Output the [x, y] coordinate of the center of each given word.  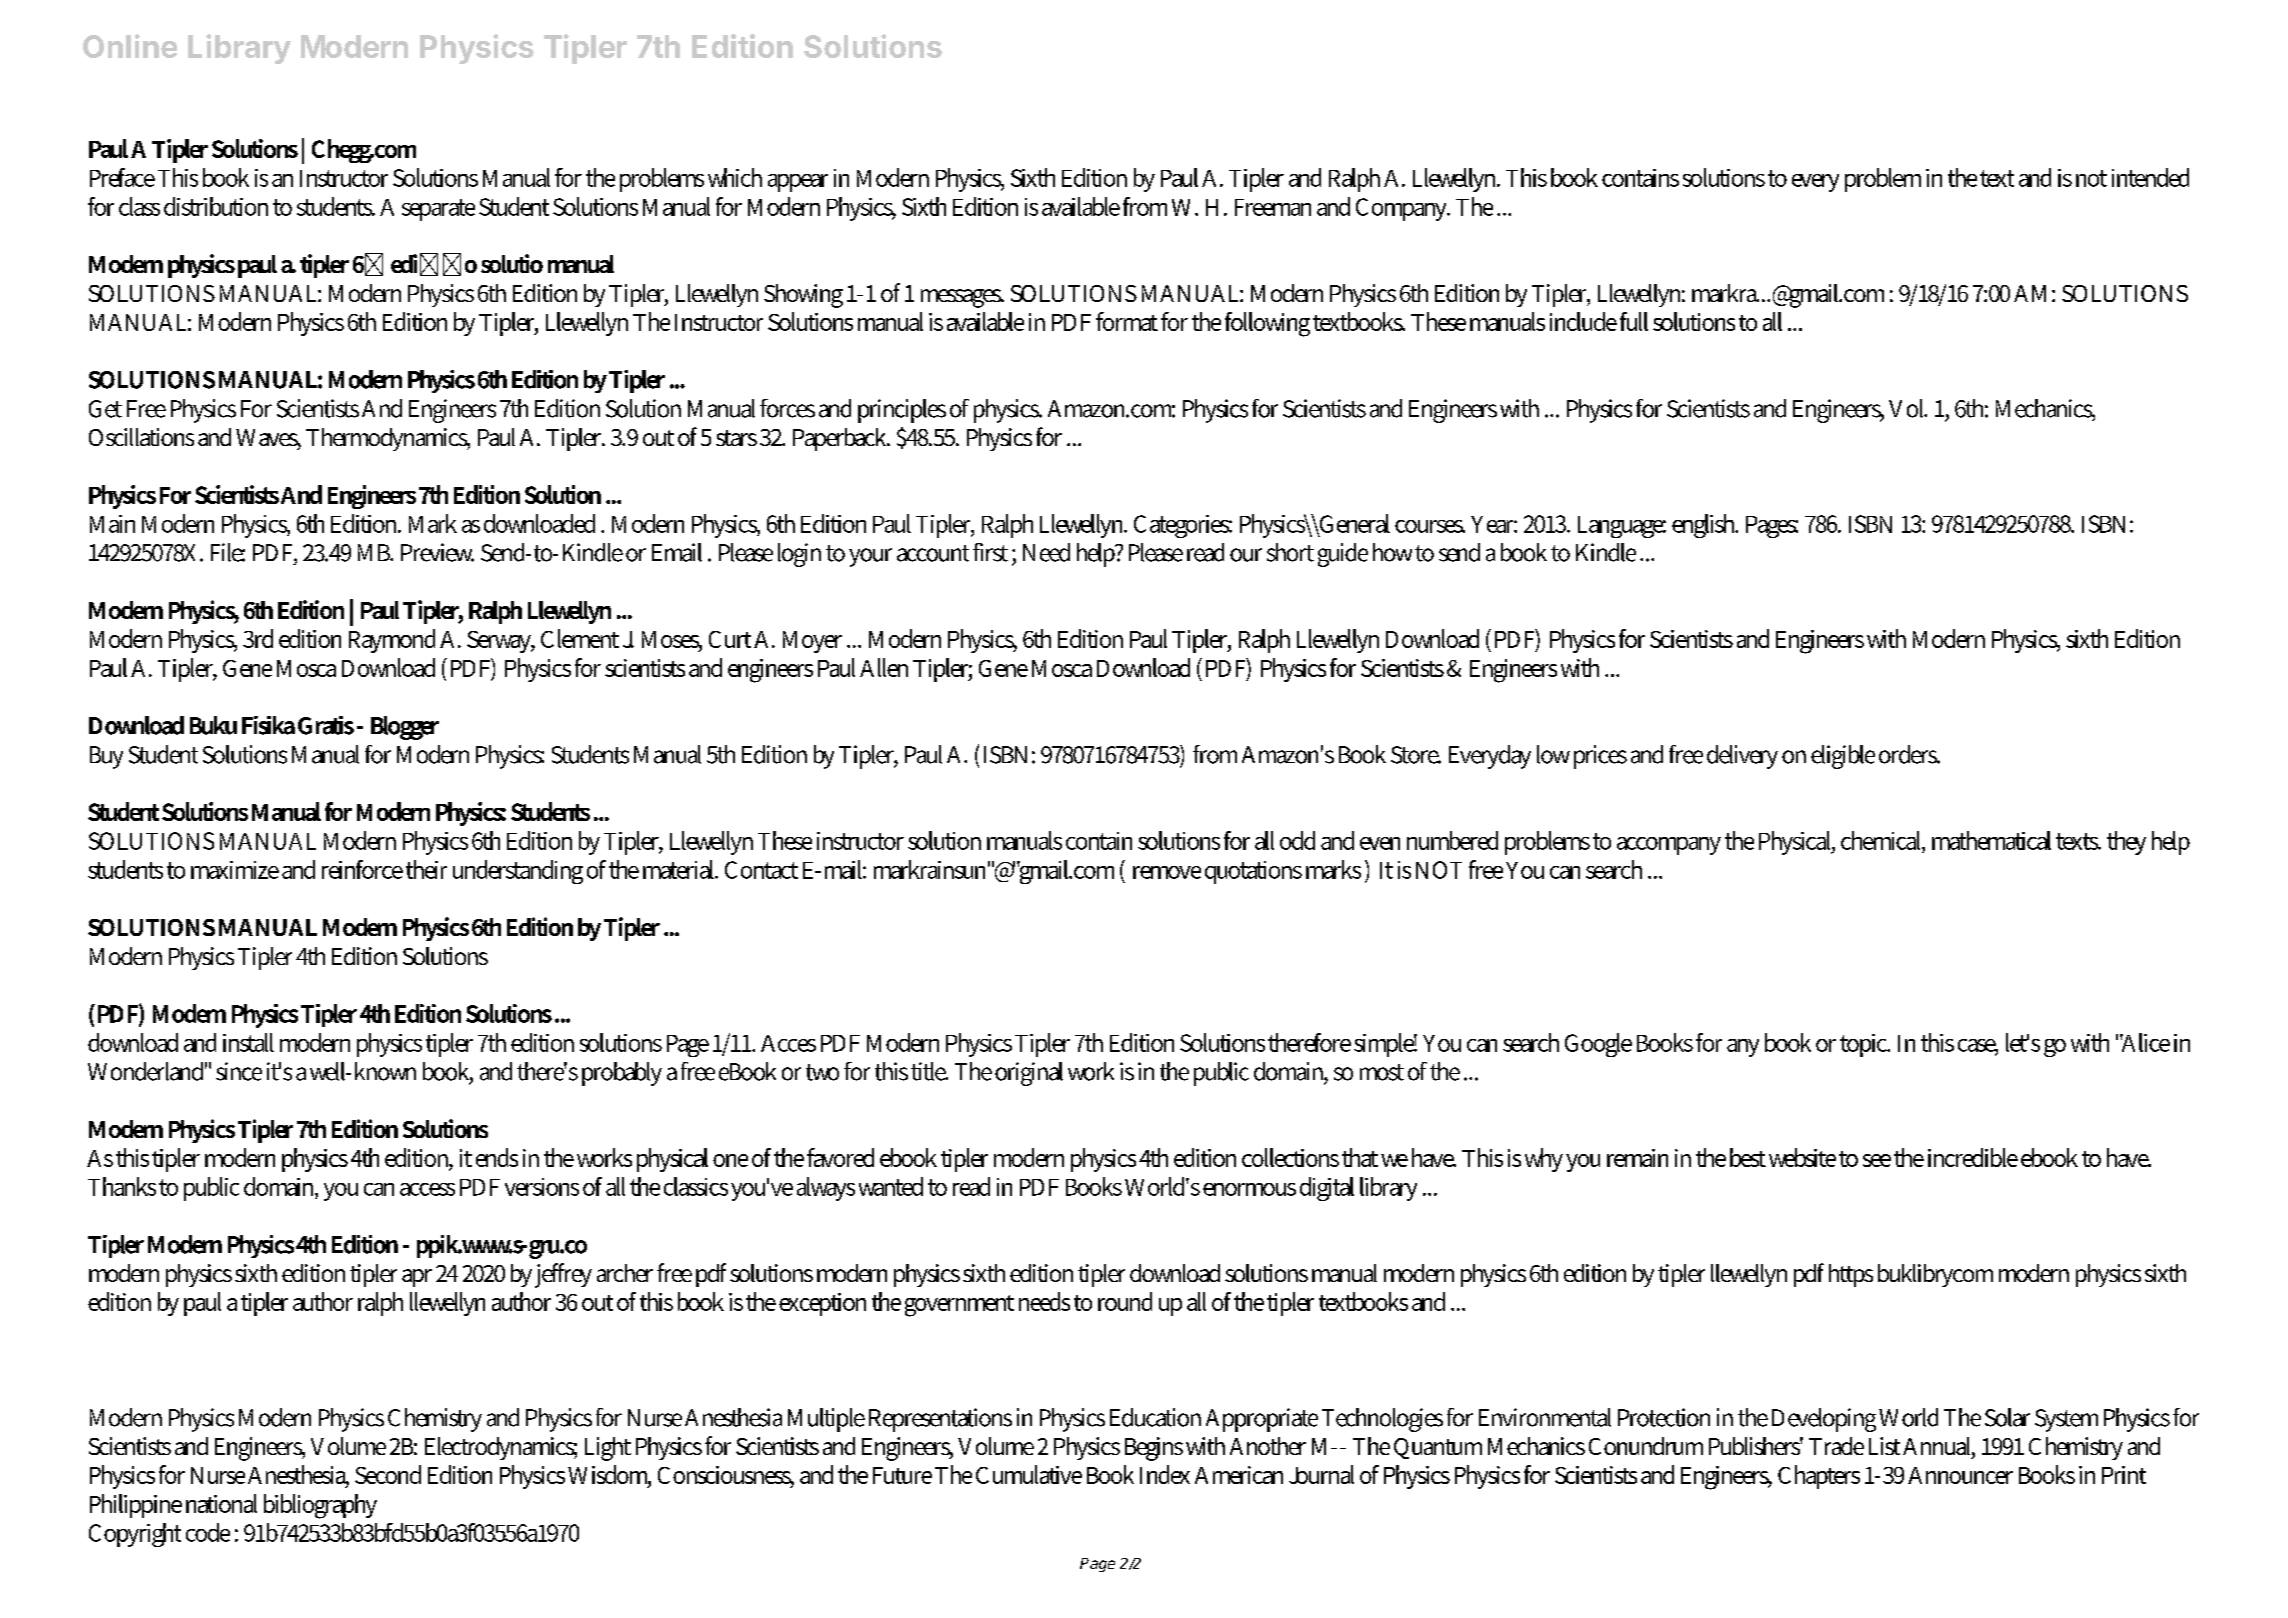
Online [130, 46]
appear [798, 183]
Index [1165, 1474]
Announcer [1960, 1475]
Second [388, 1474]
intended [2150, 177]
